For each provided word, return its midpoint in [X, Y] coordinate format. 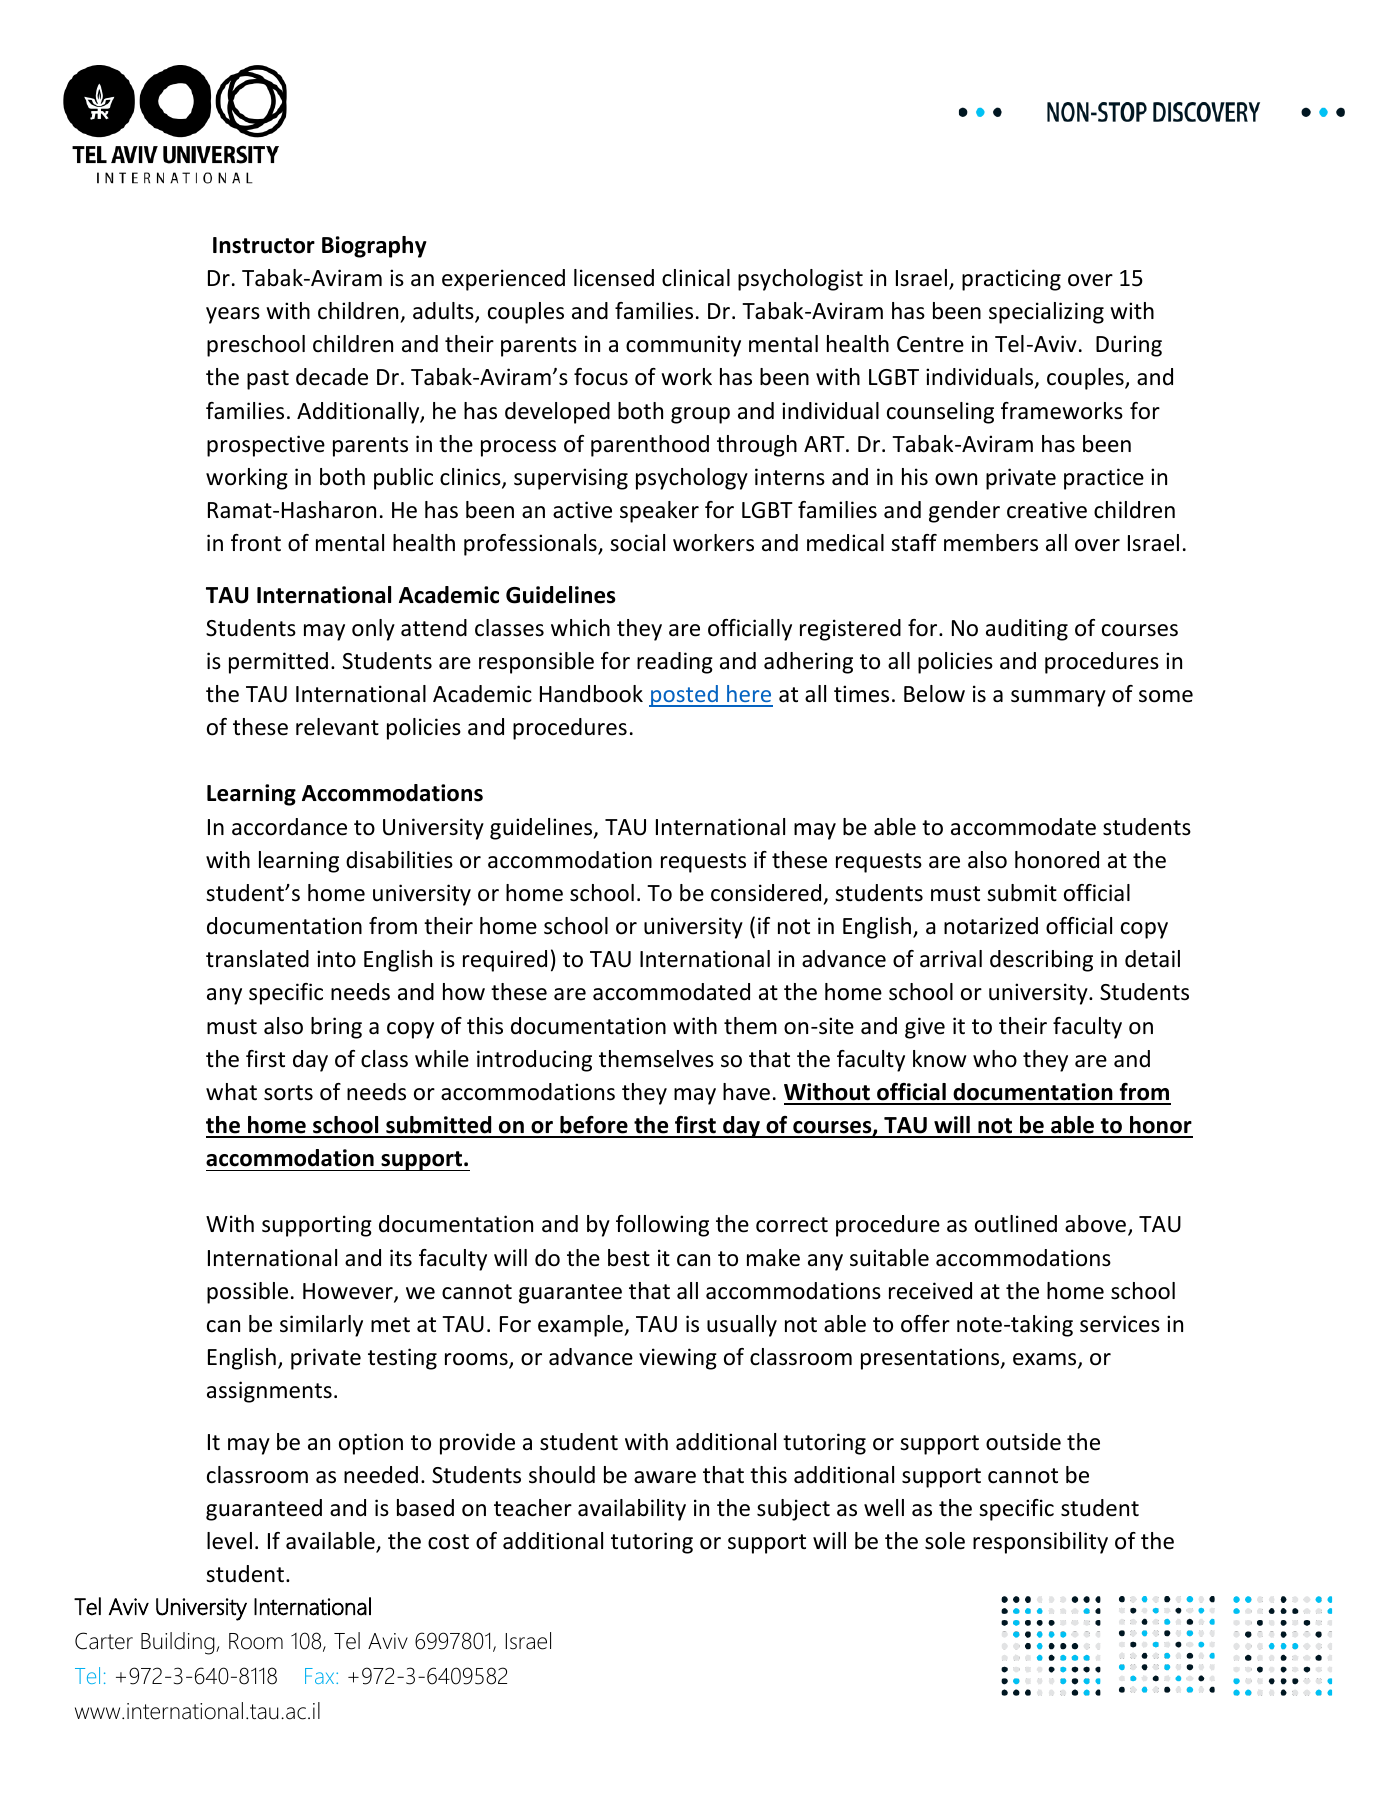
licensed [614, 278]
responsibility [1040, 1543]
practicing [1011, 280]
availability [632, 1510]
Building [179, 1643]
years [233, 315]
